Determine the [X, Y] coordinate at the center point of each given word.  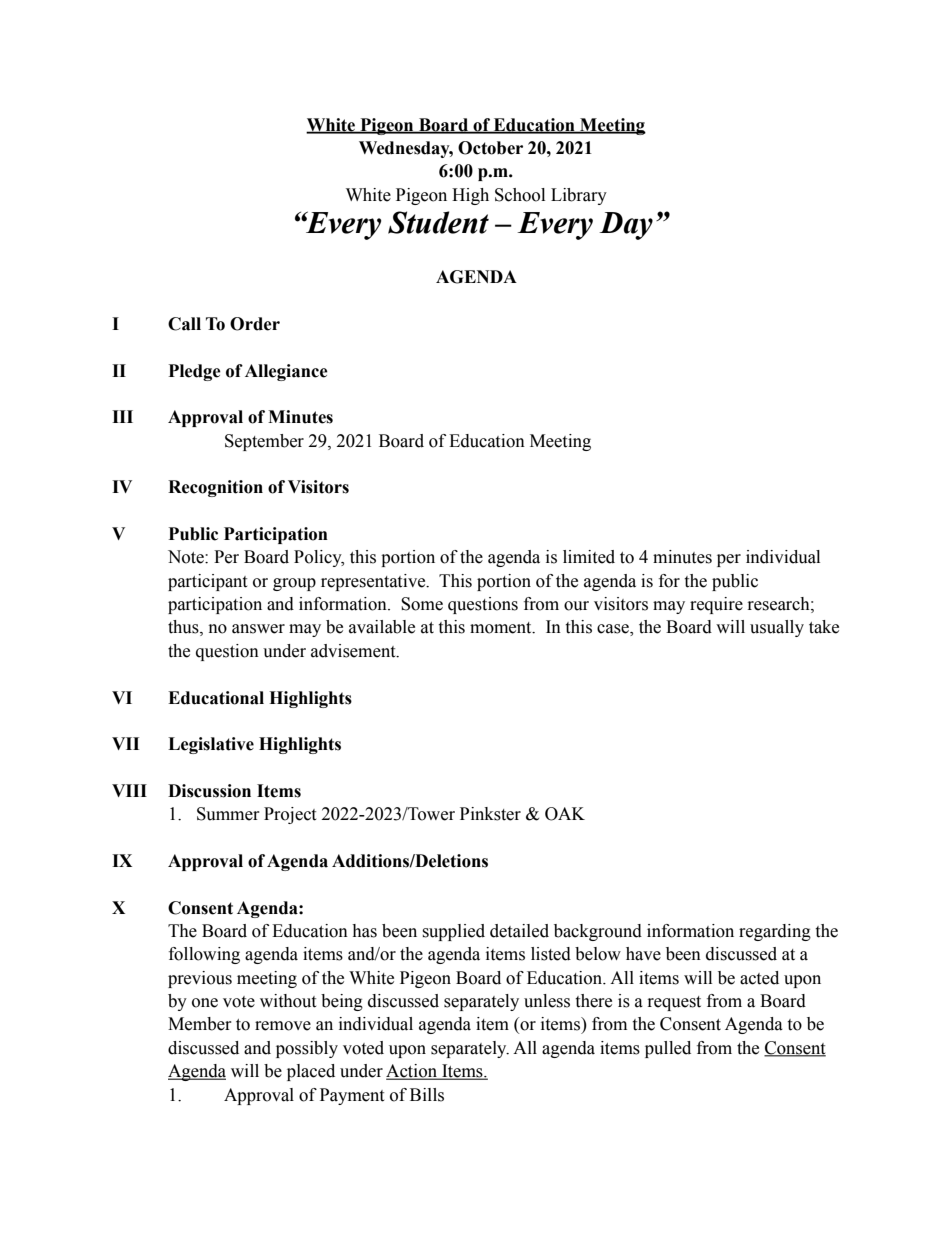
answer [258, 629]
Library [579, 196]
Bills [427, 1095]
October [490, 148]
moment [502, 628]
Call [184, 324]
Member [200, 1024]
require [716, 605]
